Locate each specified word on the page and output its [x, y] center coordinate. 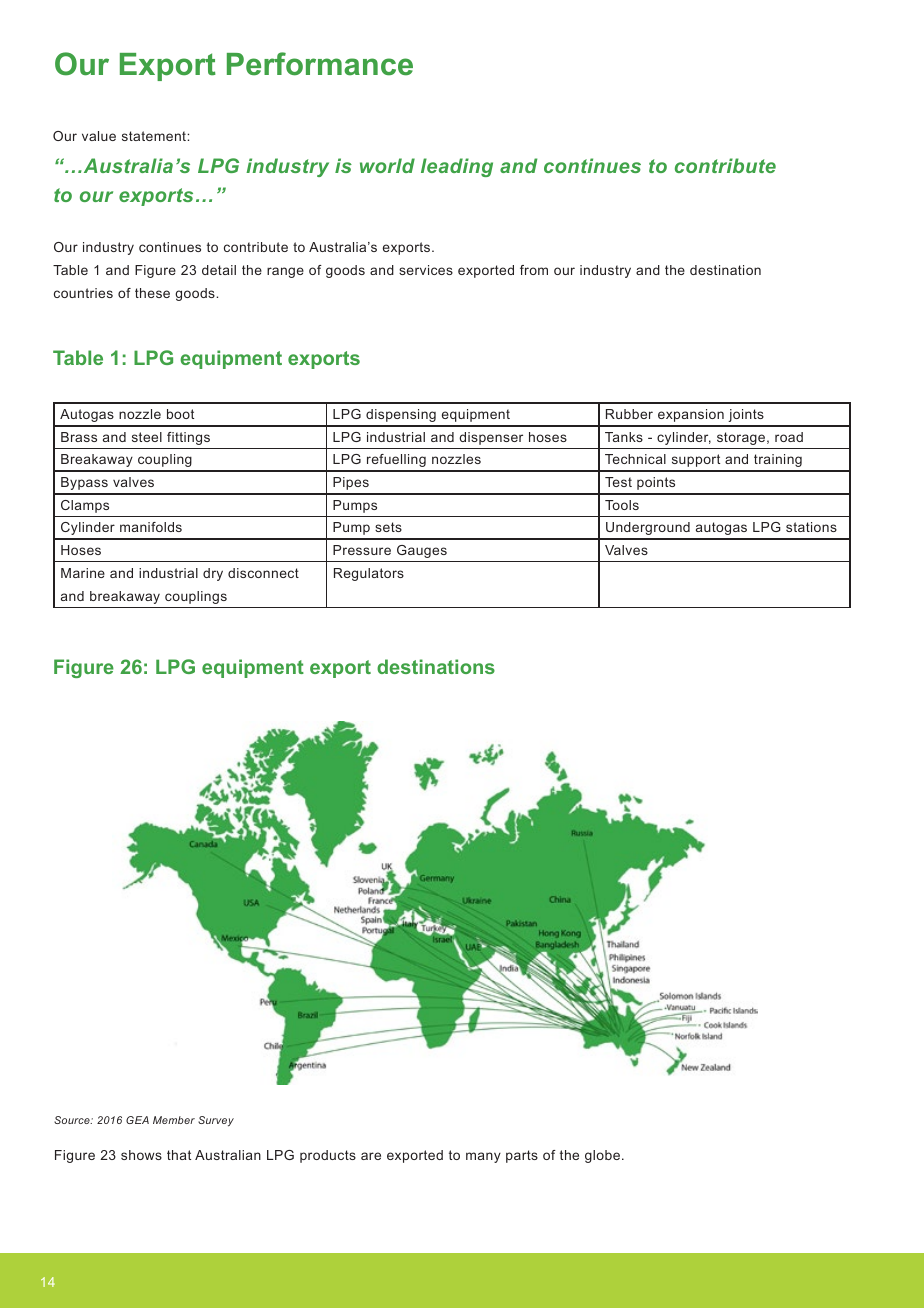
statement [155, 136]
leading [457, 167]
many [483, 1157]
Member [174, 1120]
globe [602, 1156]
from [534, 270]
